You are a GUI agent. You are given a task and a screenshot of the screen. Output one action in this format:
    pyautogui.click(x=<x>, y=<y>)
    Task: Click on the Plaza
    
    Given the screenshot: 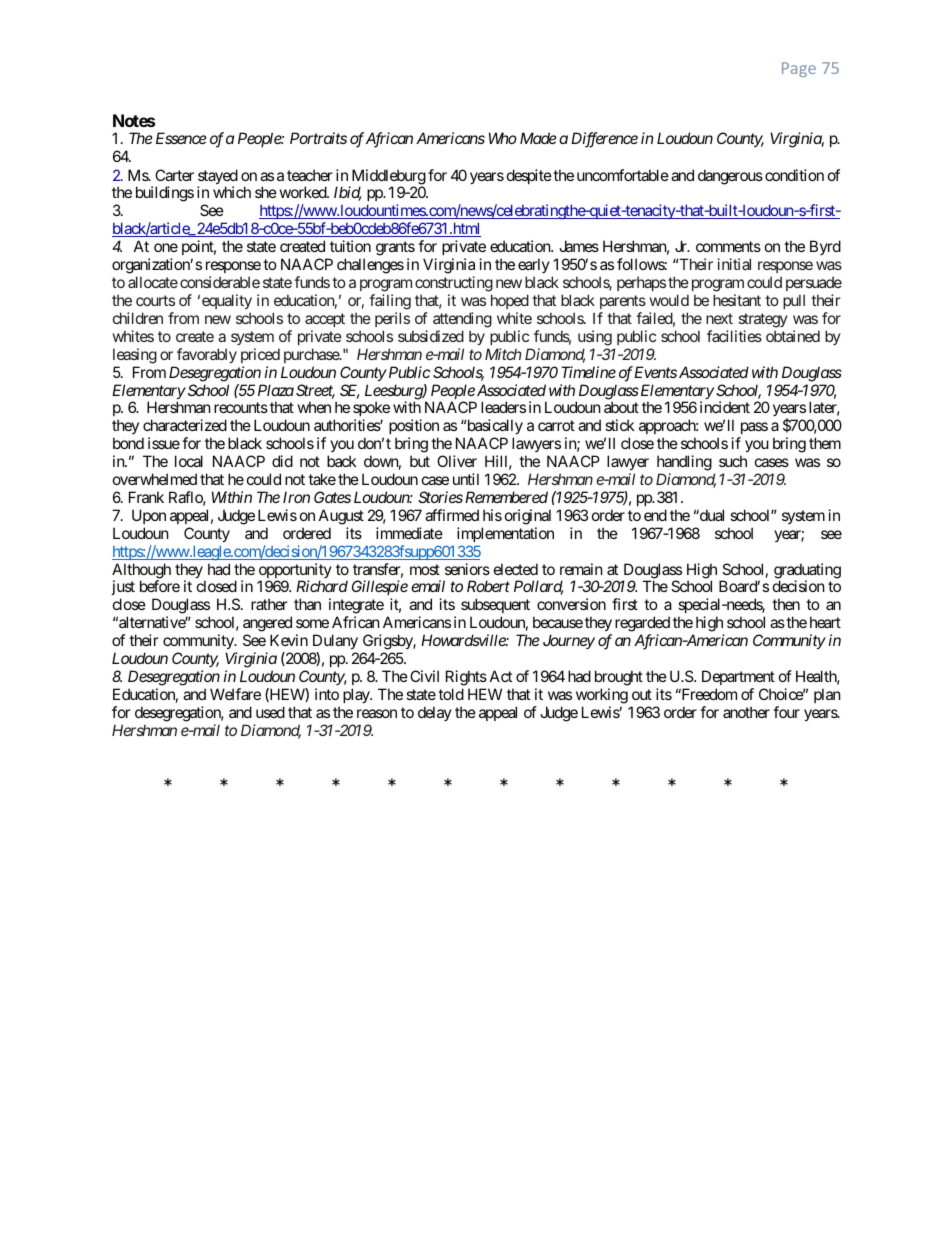 What is the action you would take?
    pyautogui.click(x=276, y=390)
